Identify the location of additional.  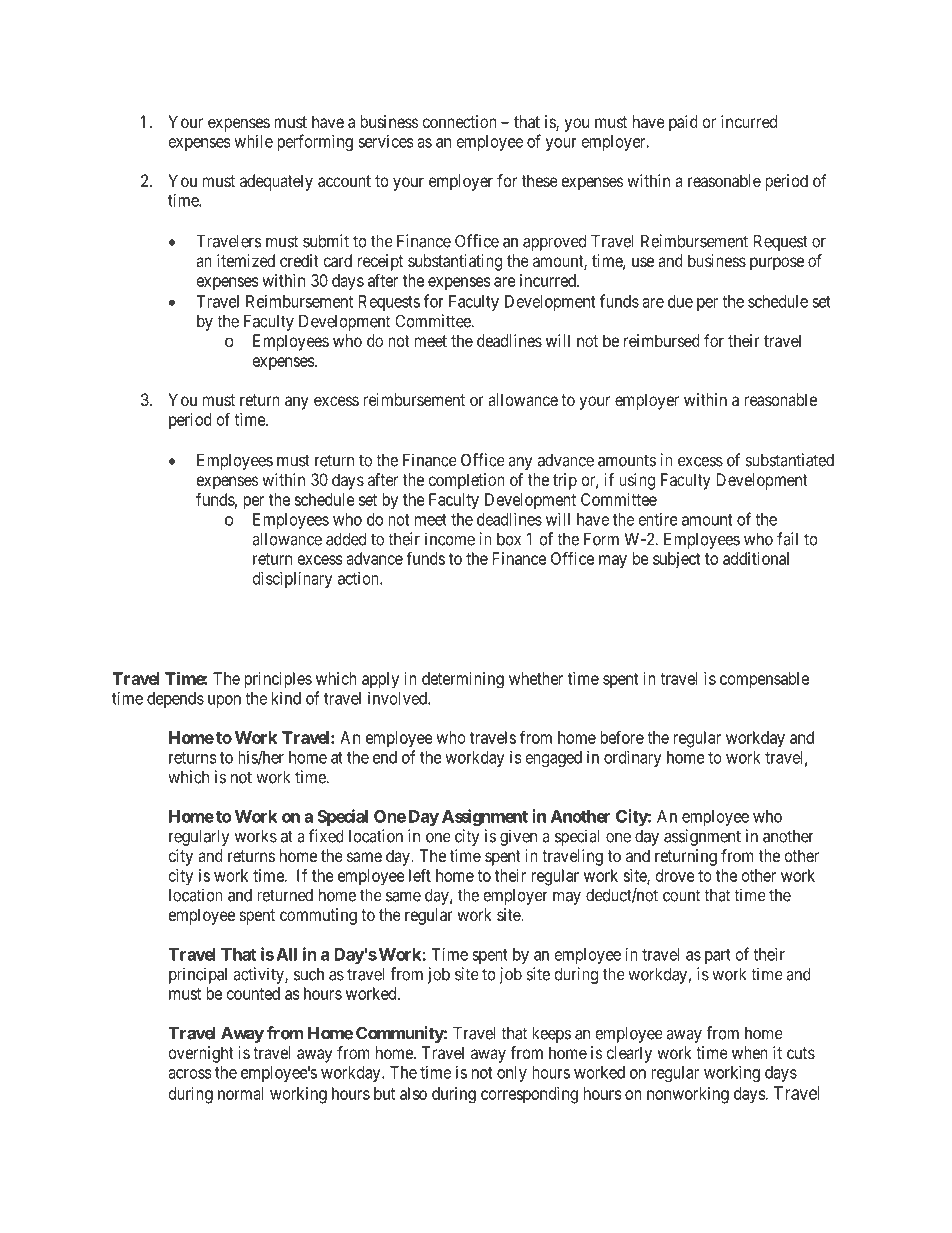
(756, 558).
